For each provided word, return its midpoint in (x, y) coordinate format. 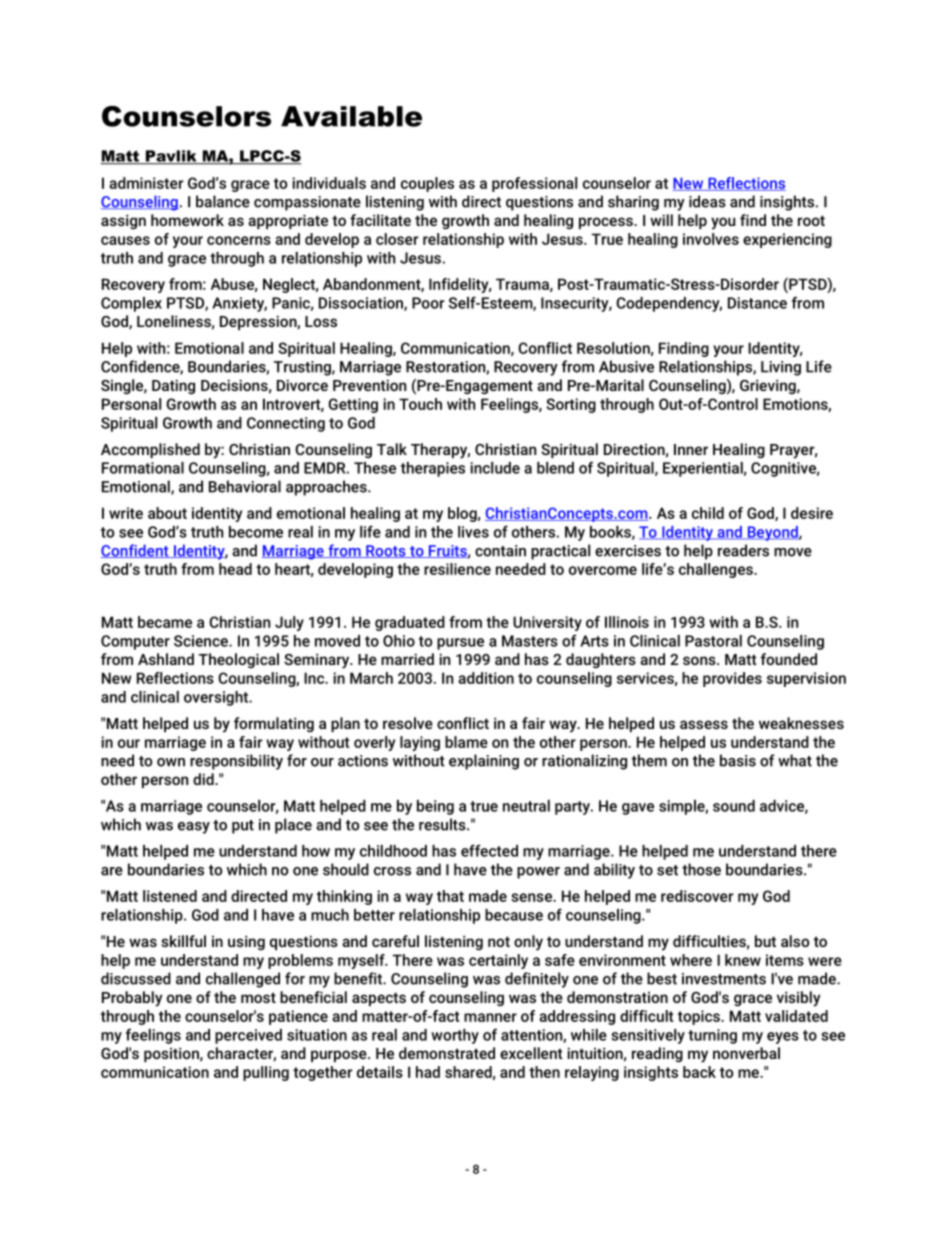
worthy (455, 1036)
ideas (707, 201)
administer (146, 183)
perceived (248, 1036)
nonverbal (746, 1053)
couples (427, 184)
